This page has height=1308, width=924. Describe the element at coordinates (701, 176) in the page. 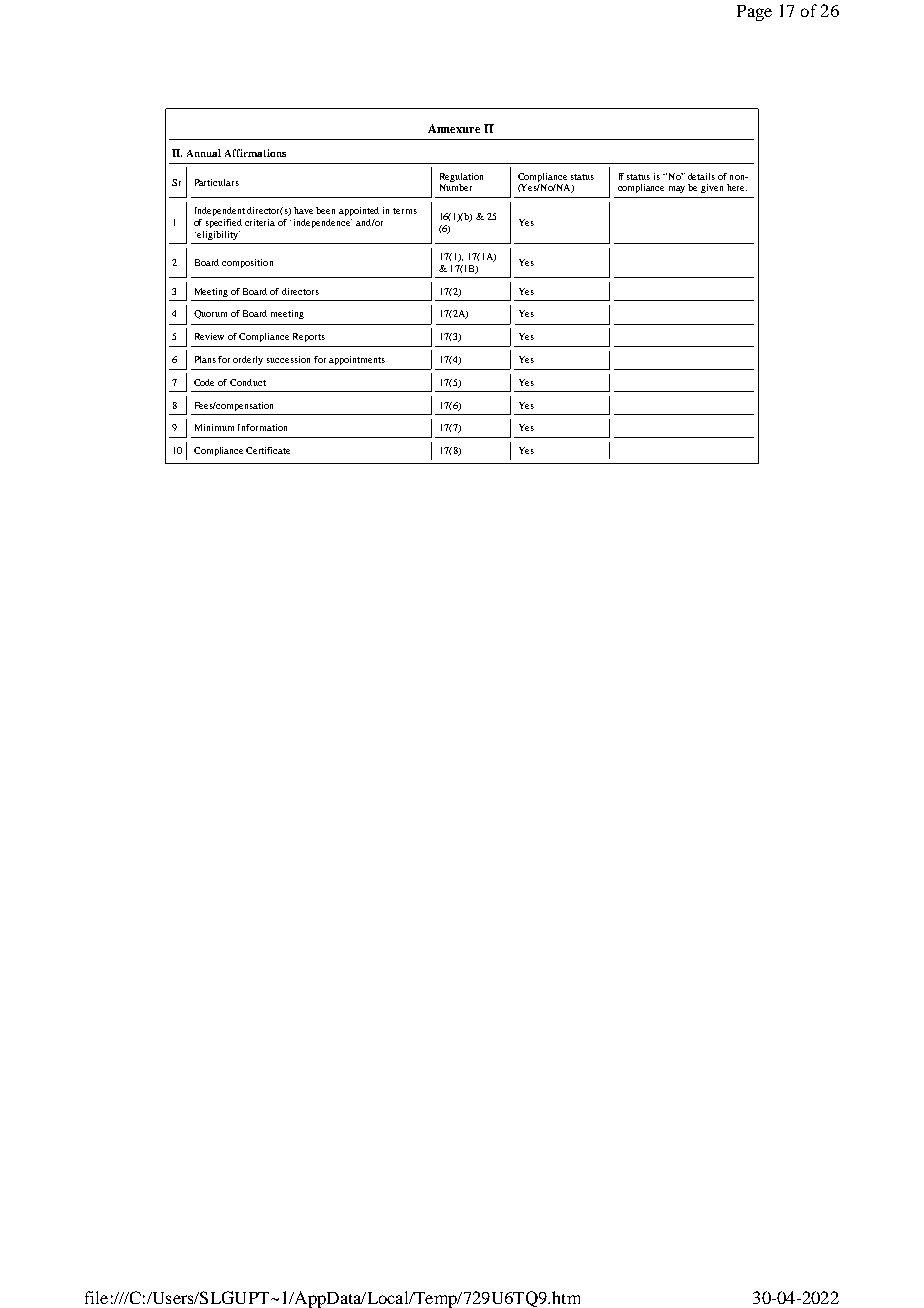

I see `details` at that location.
